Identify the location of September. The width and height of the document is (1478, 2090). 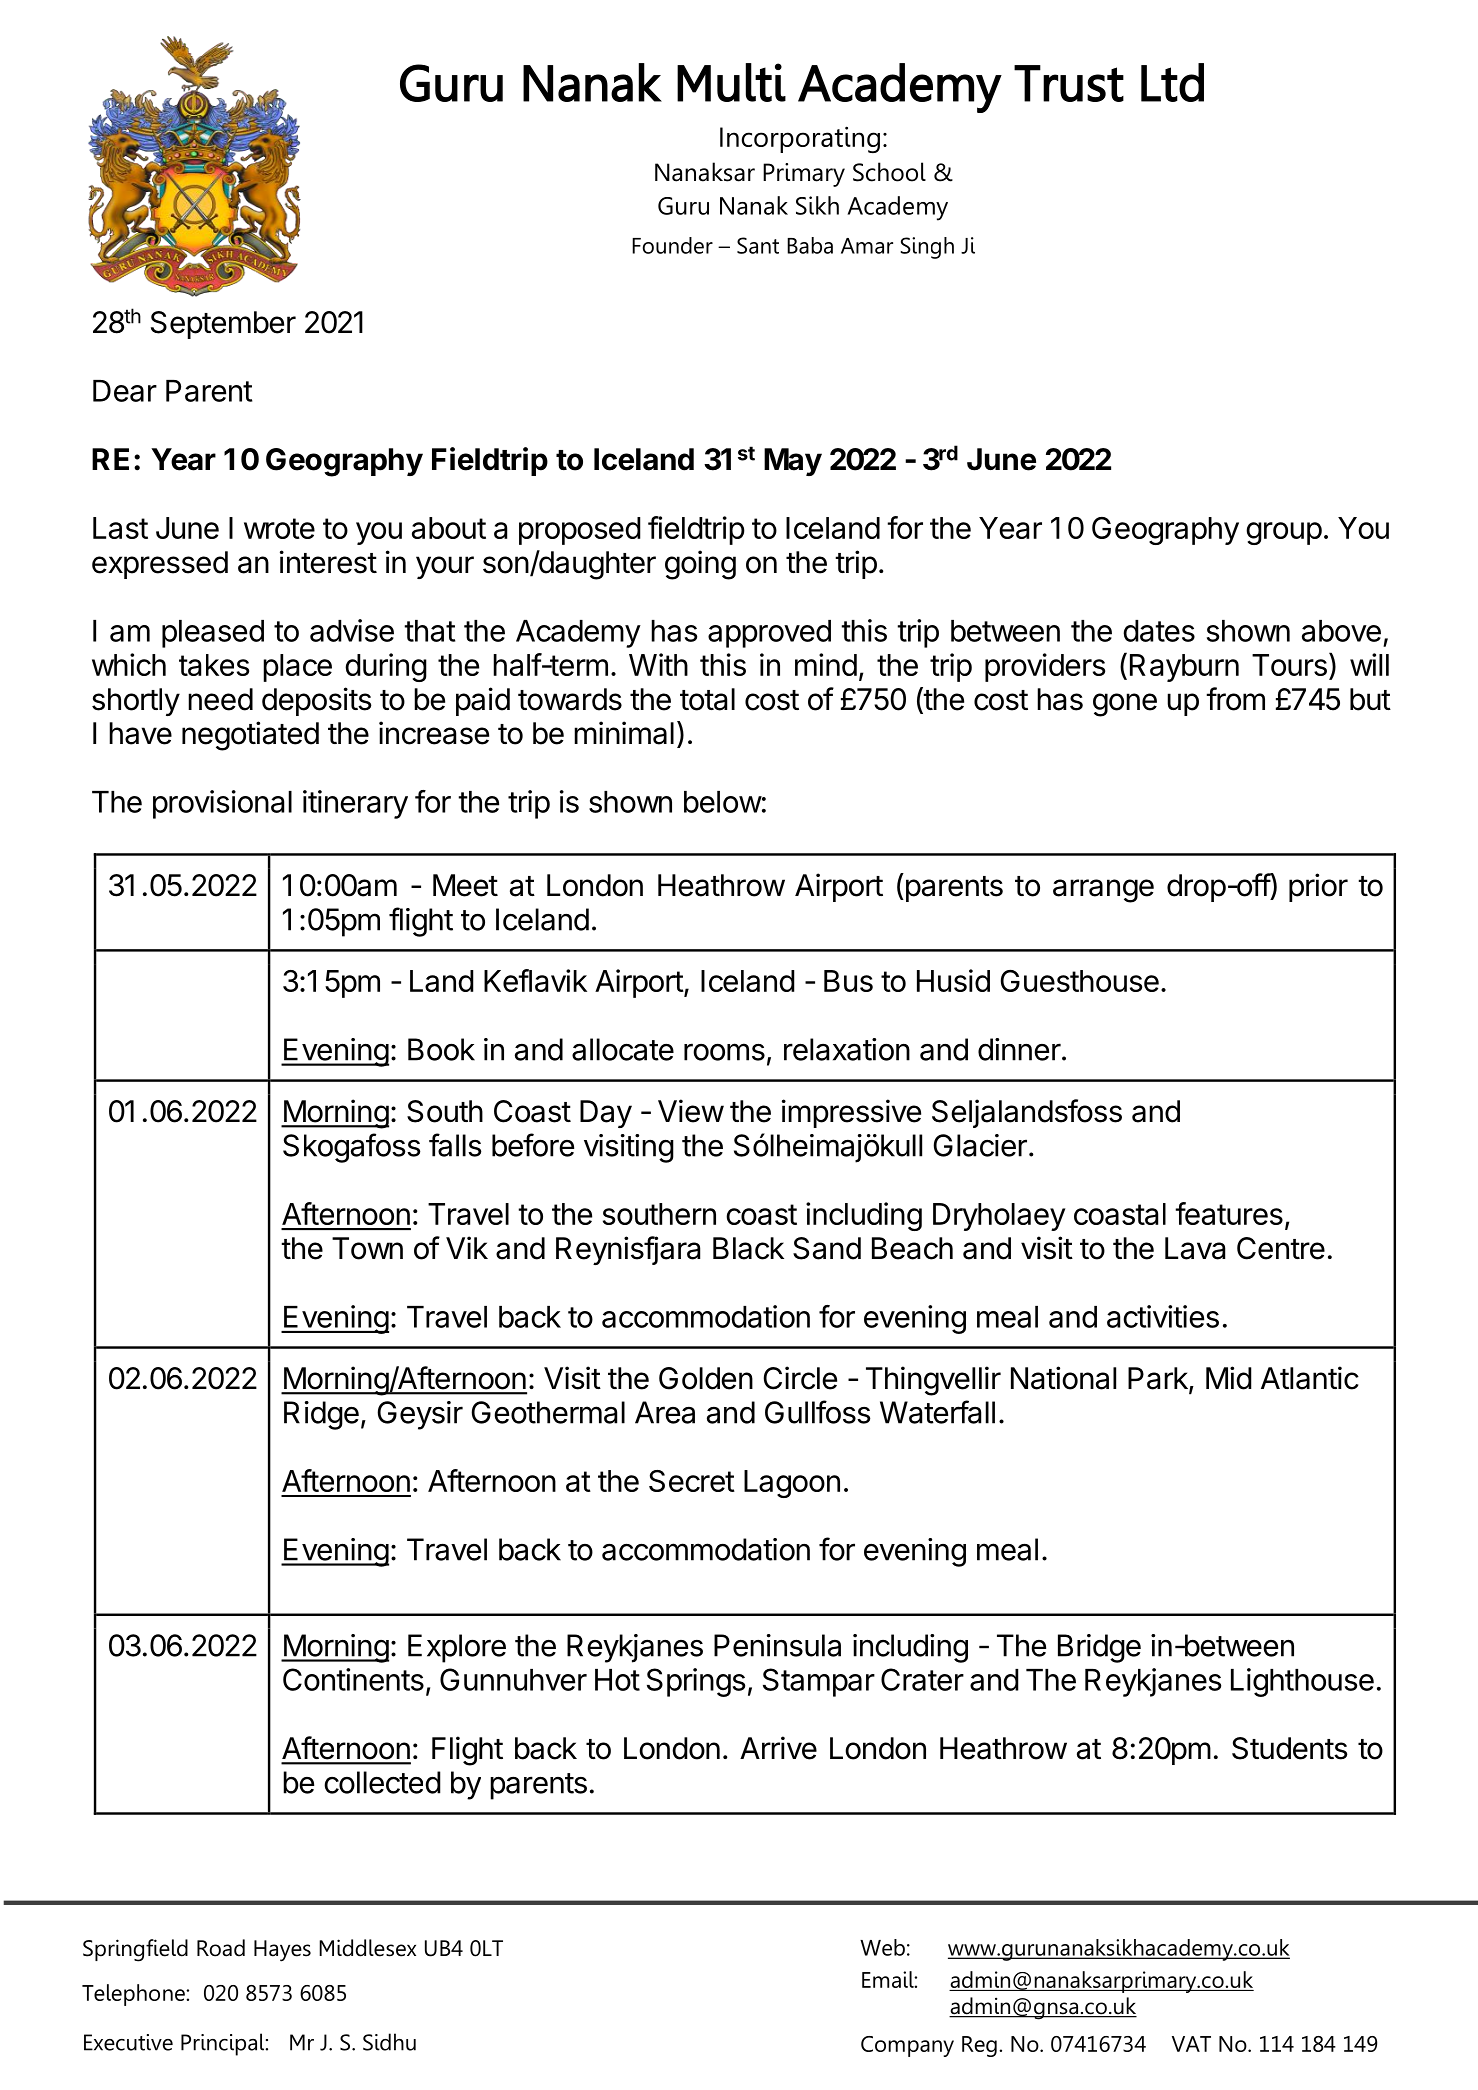
(223, 325).
